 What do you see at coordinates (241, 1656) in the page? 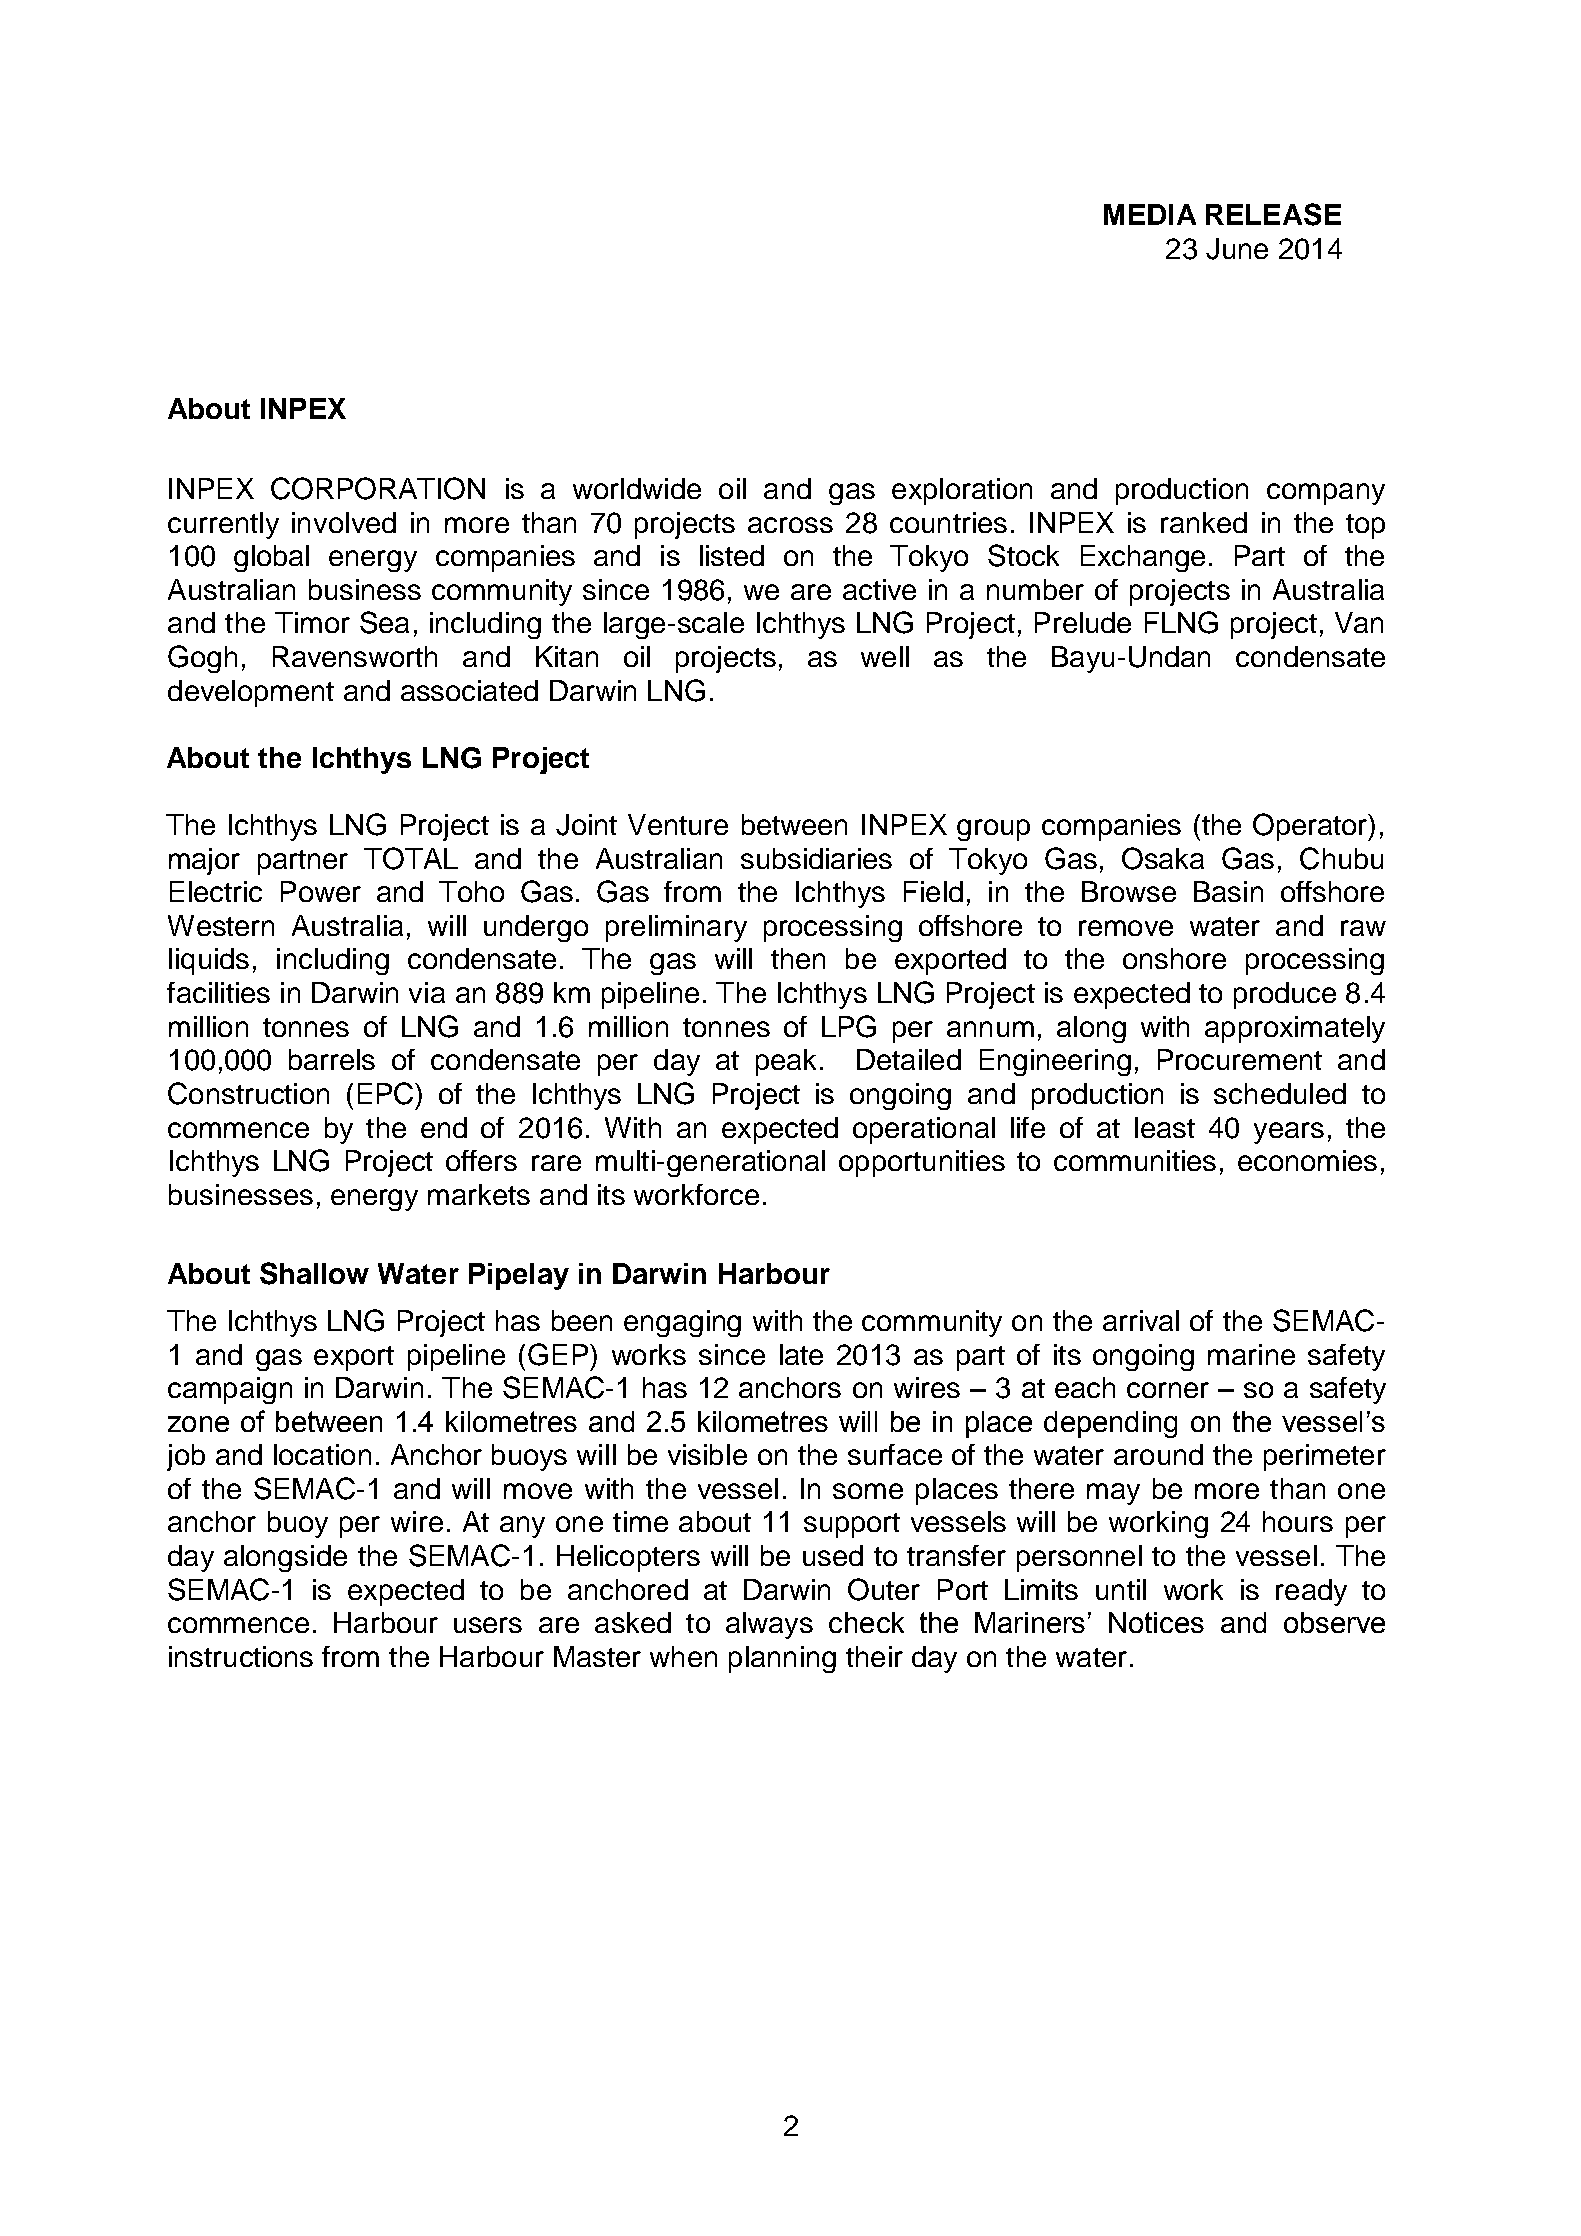
I see `instructions` at bounding box center [241, 1656].
